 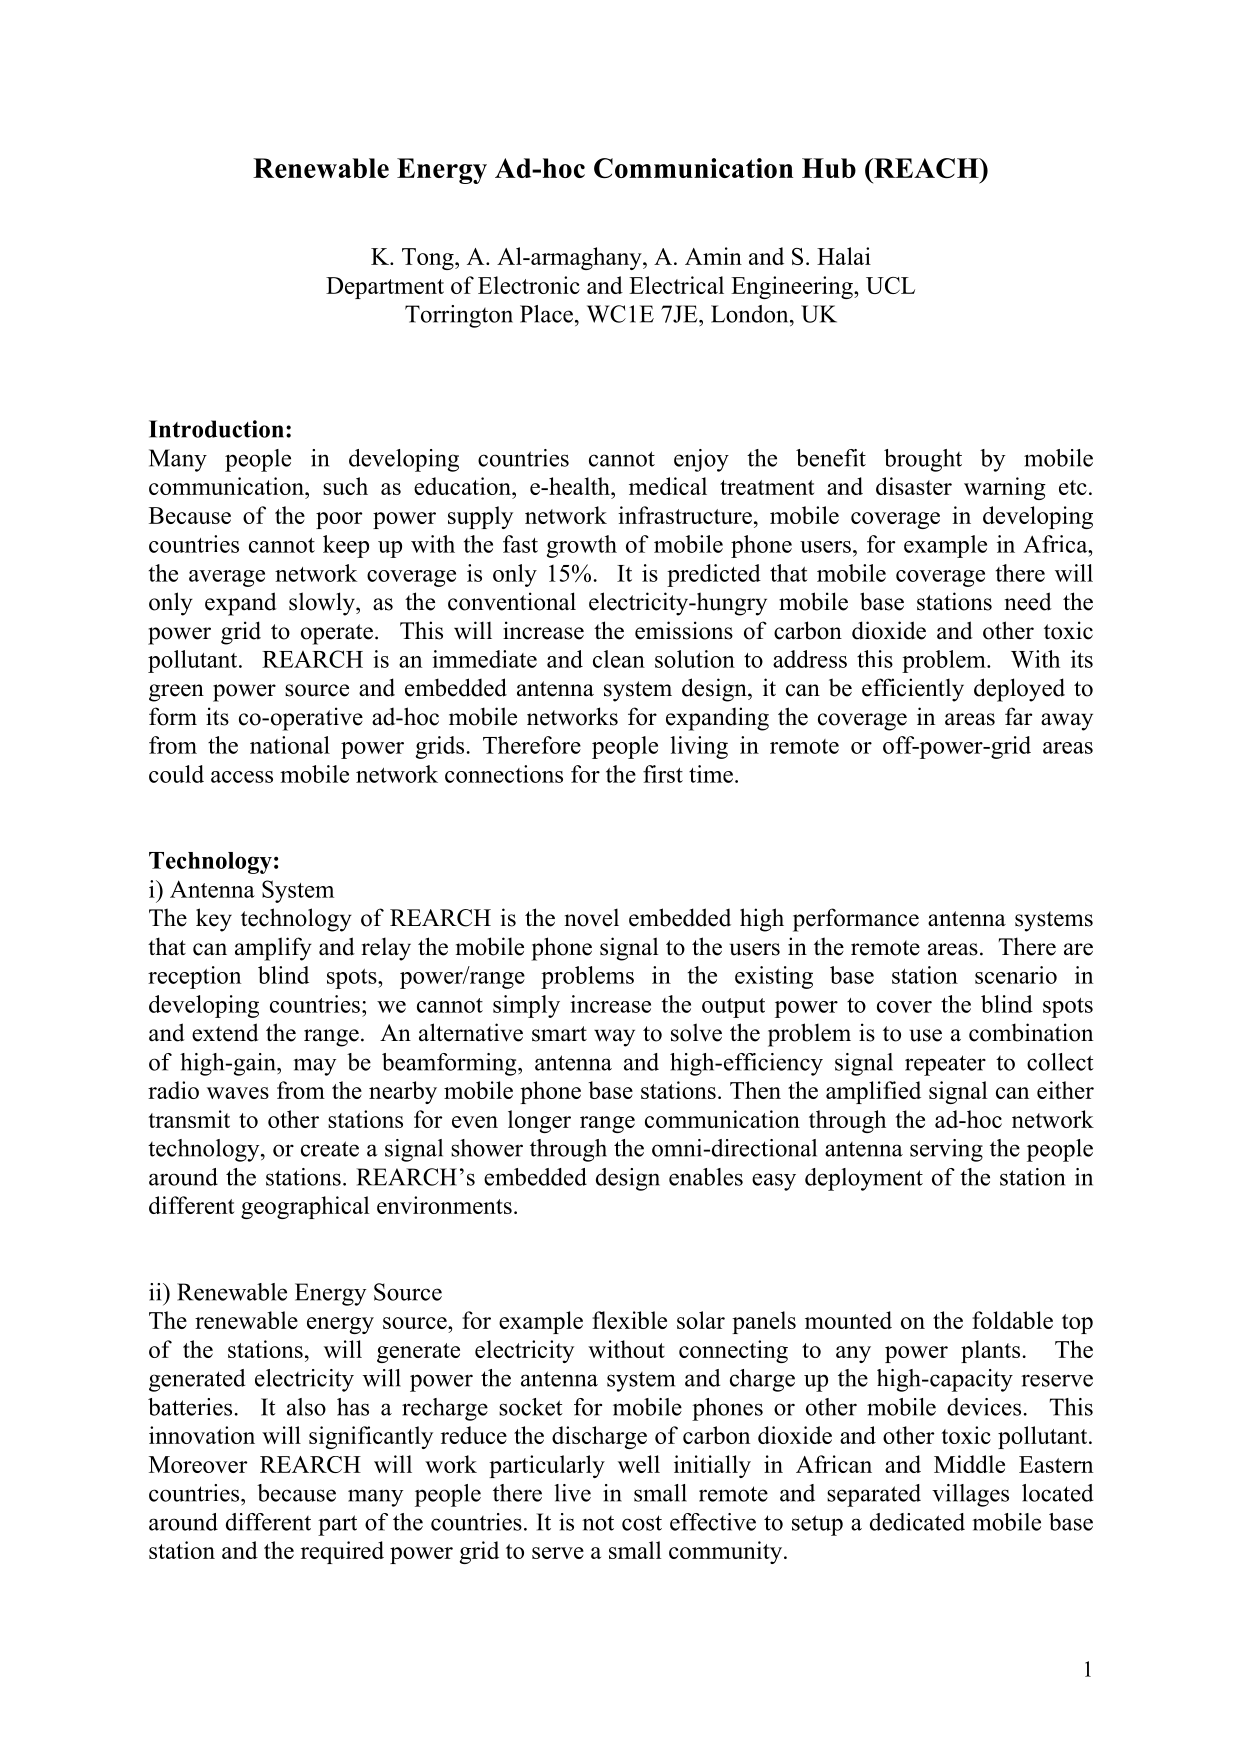 I want to click on may, so click(x=314, y=1067).
